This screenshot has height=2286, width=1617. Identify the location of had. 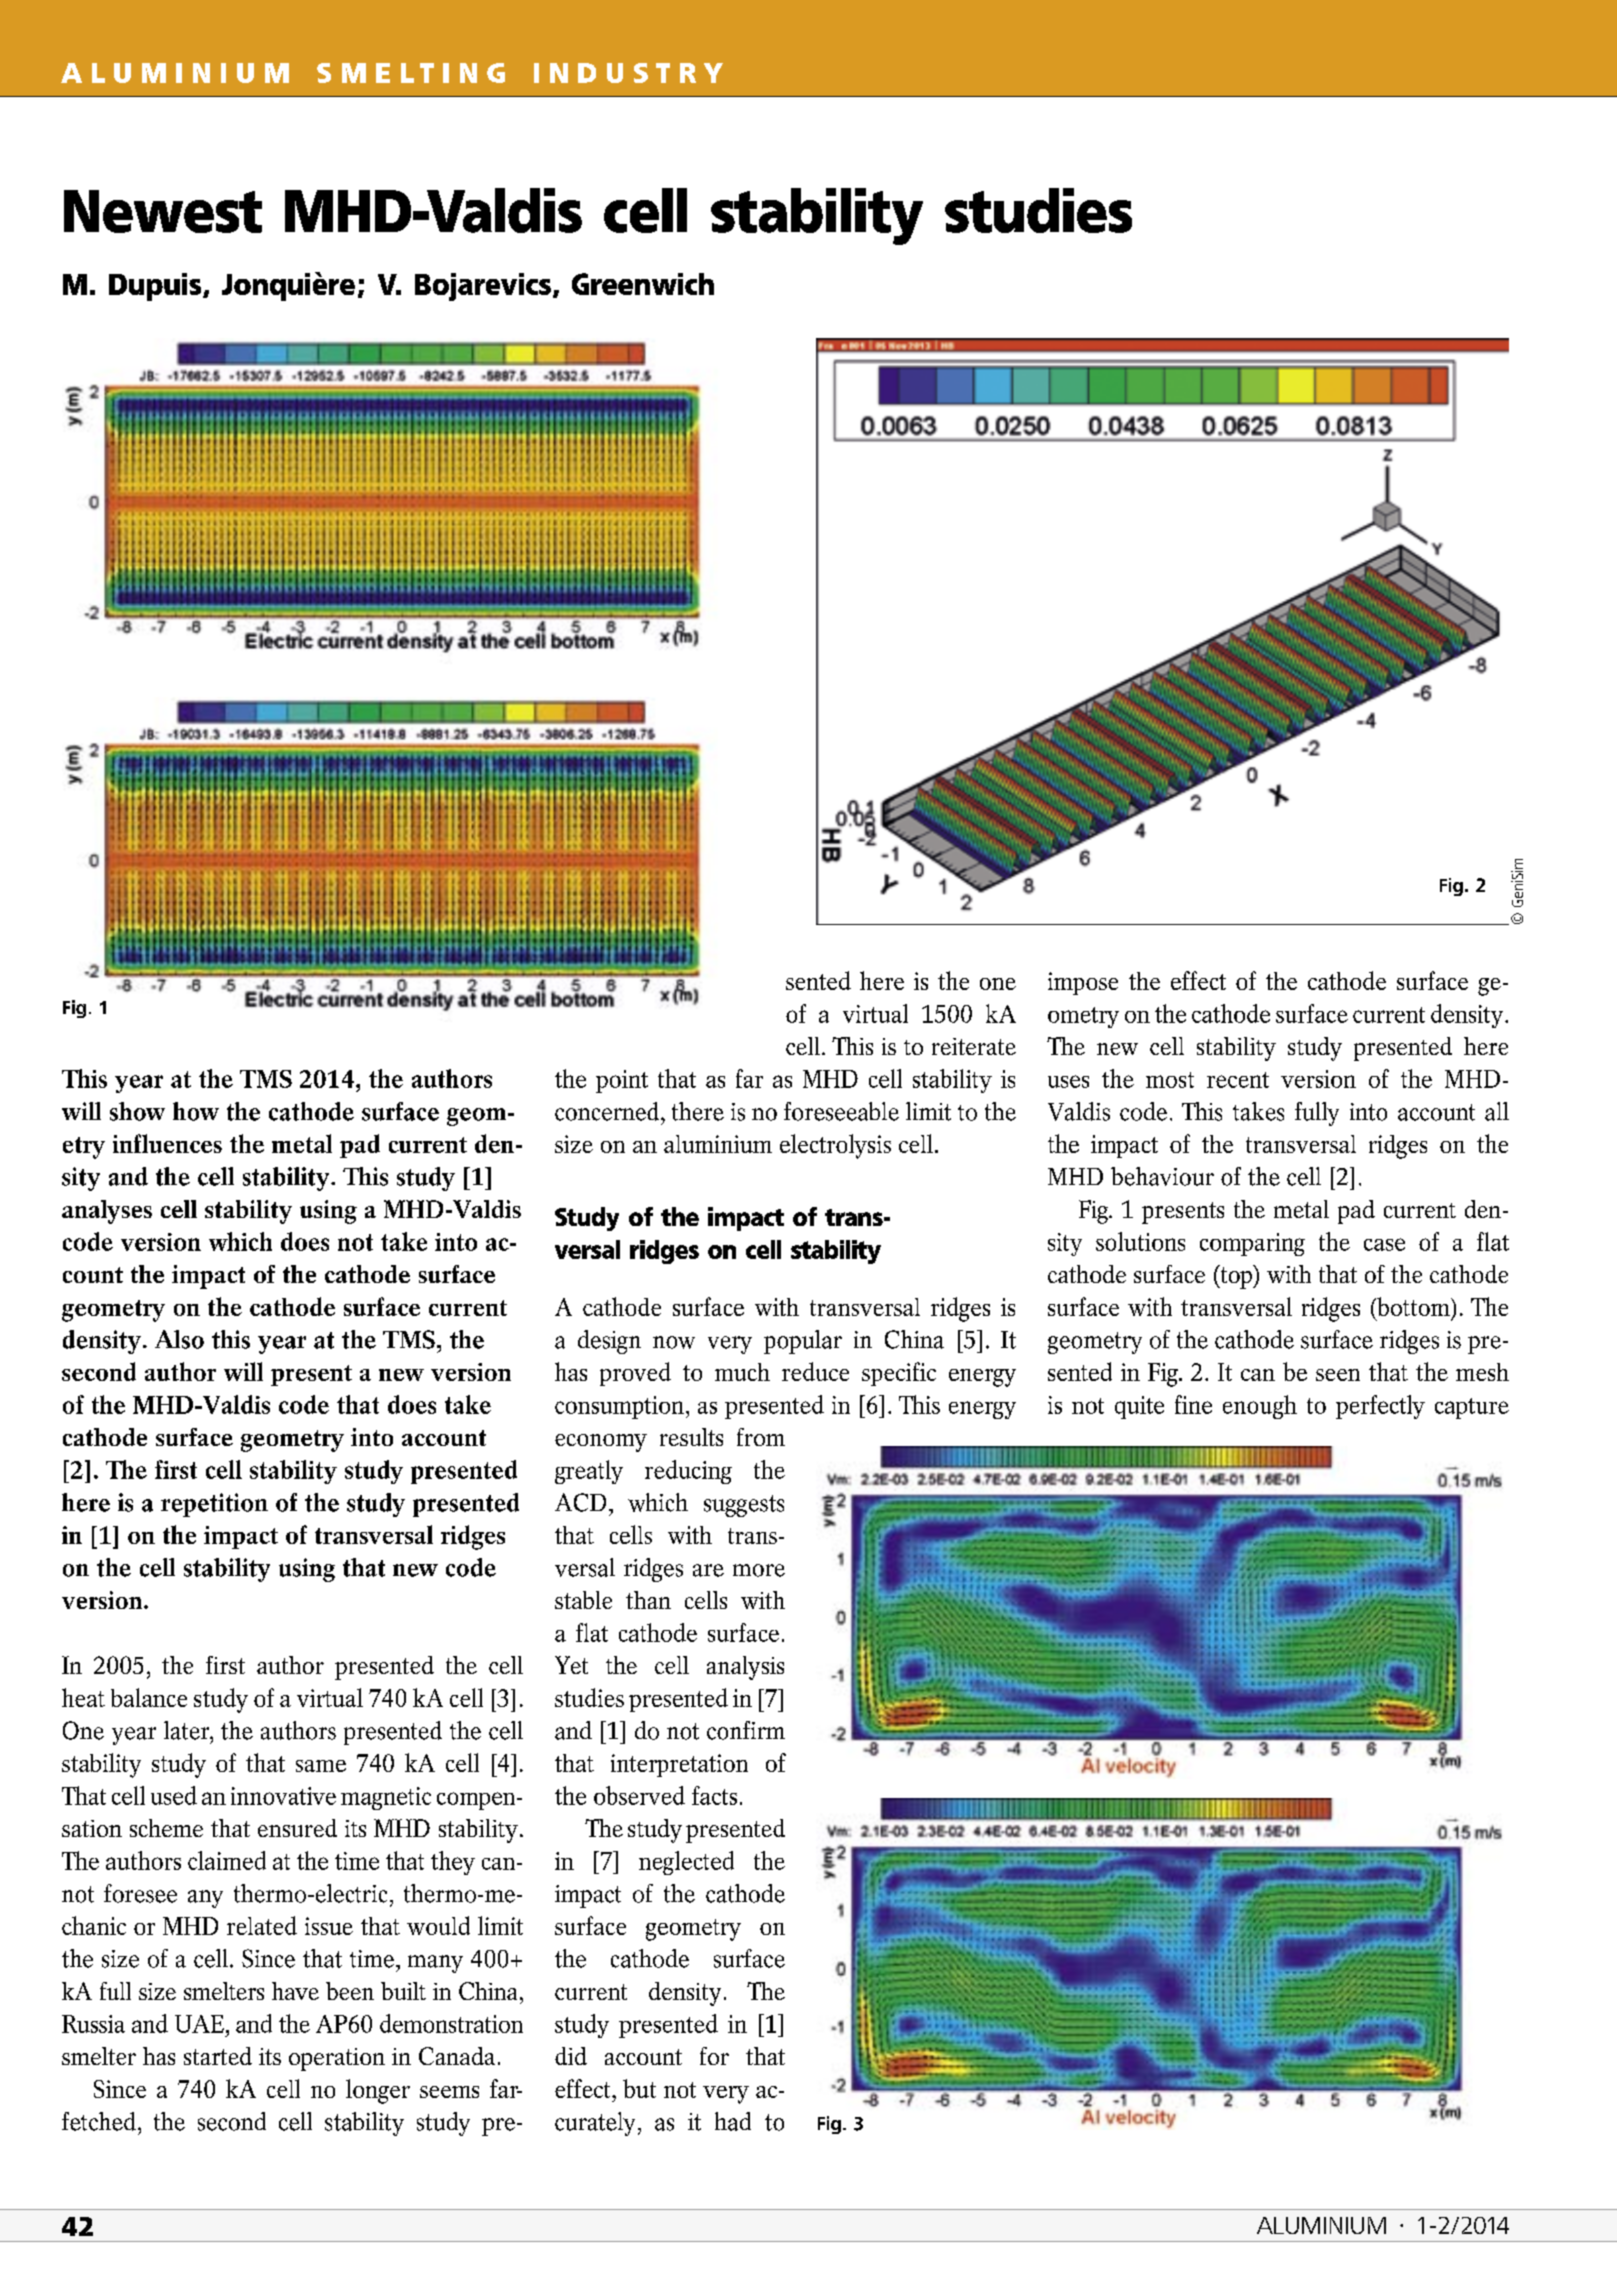
(733, 2121).
